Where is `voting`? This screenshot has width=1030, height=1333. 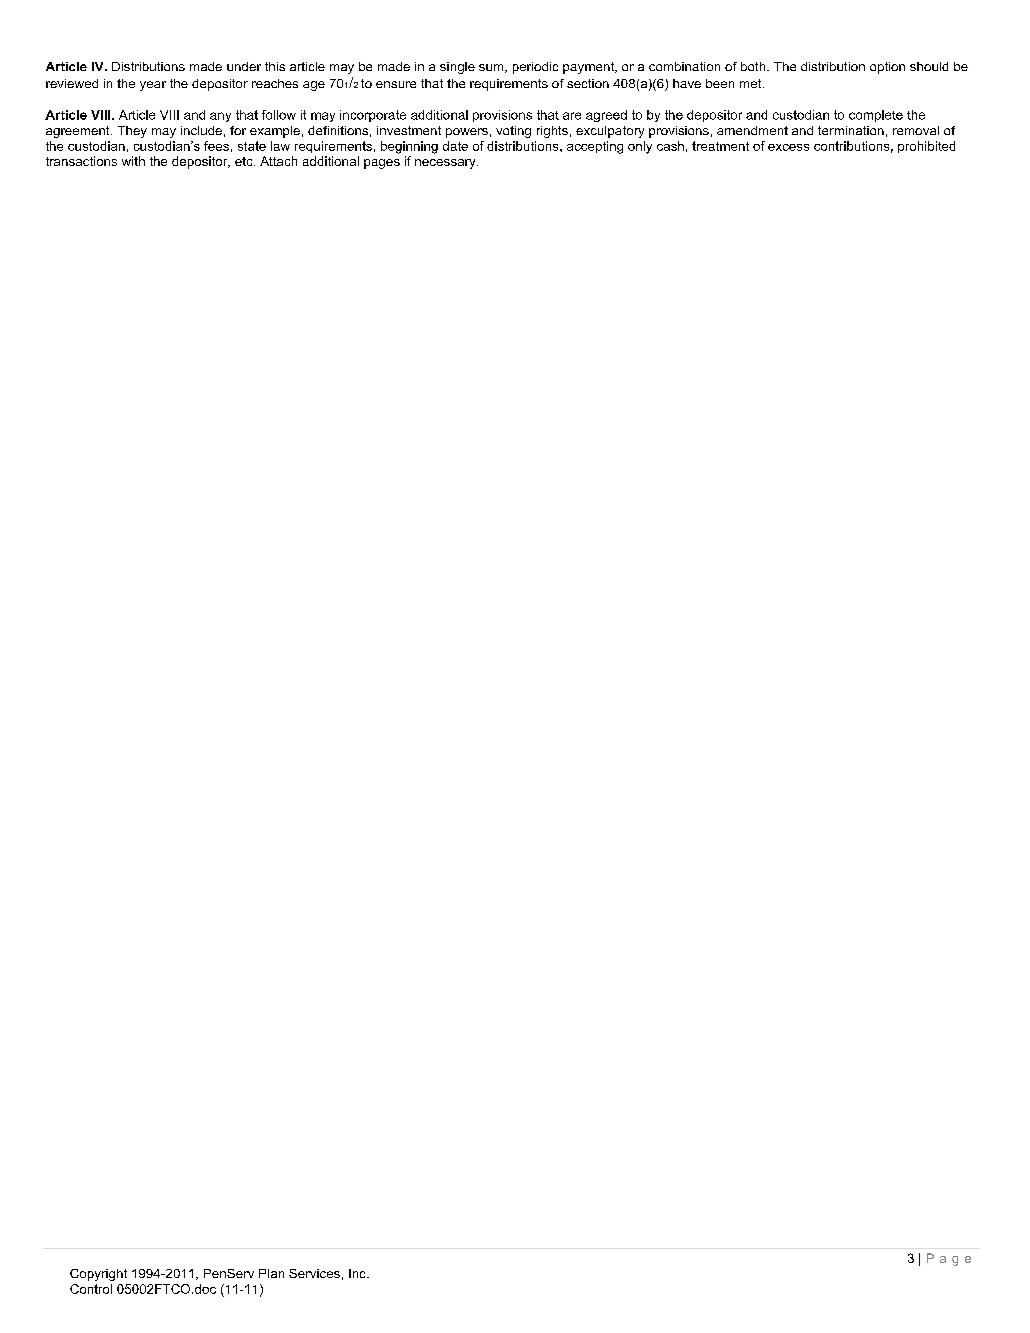
voting is located at coordinates (513, 132).
